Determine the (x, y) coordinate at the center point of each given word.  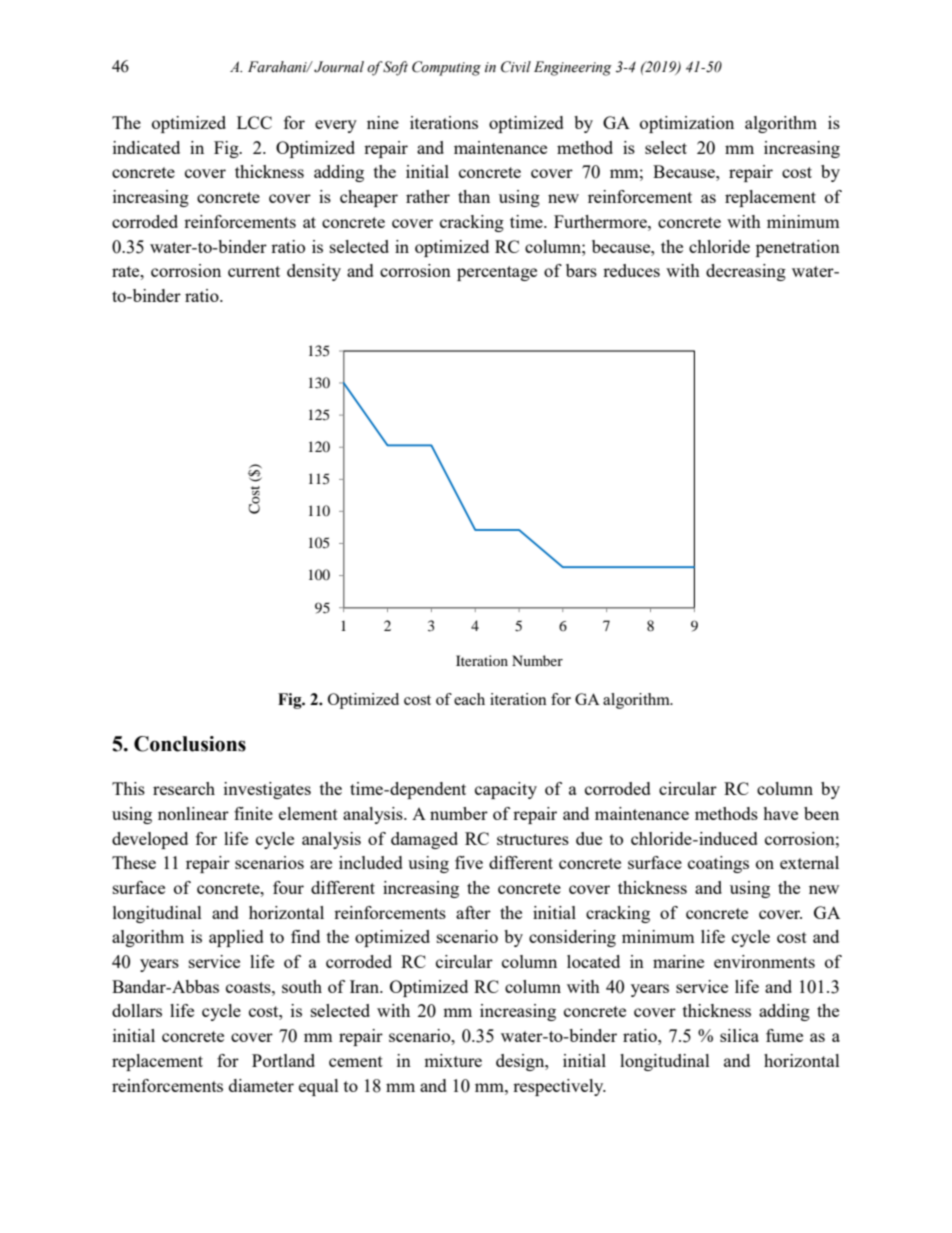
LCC (254, 122)
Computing (446, 68)
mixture (453, 1060)
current (254, 271)
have (780, 813)
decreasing (746, 272)
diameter (261, 1085)
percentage (497, 273)
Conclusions (190, 744)
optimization (687, 124)
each (469, 699)
